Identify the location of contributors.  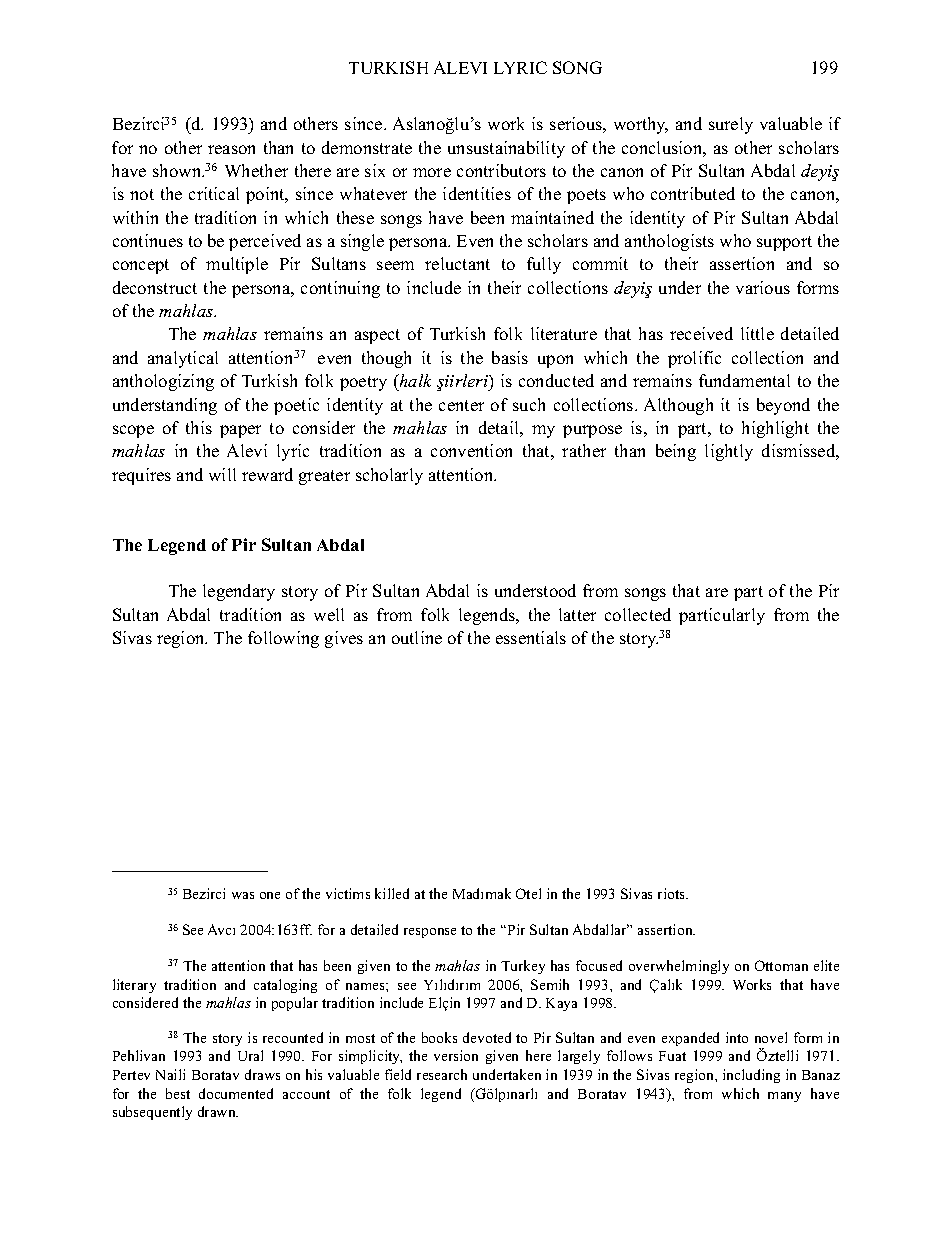
(501, 170).
